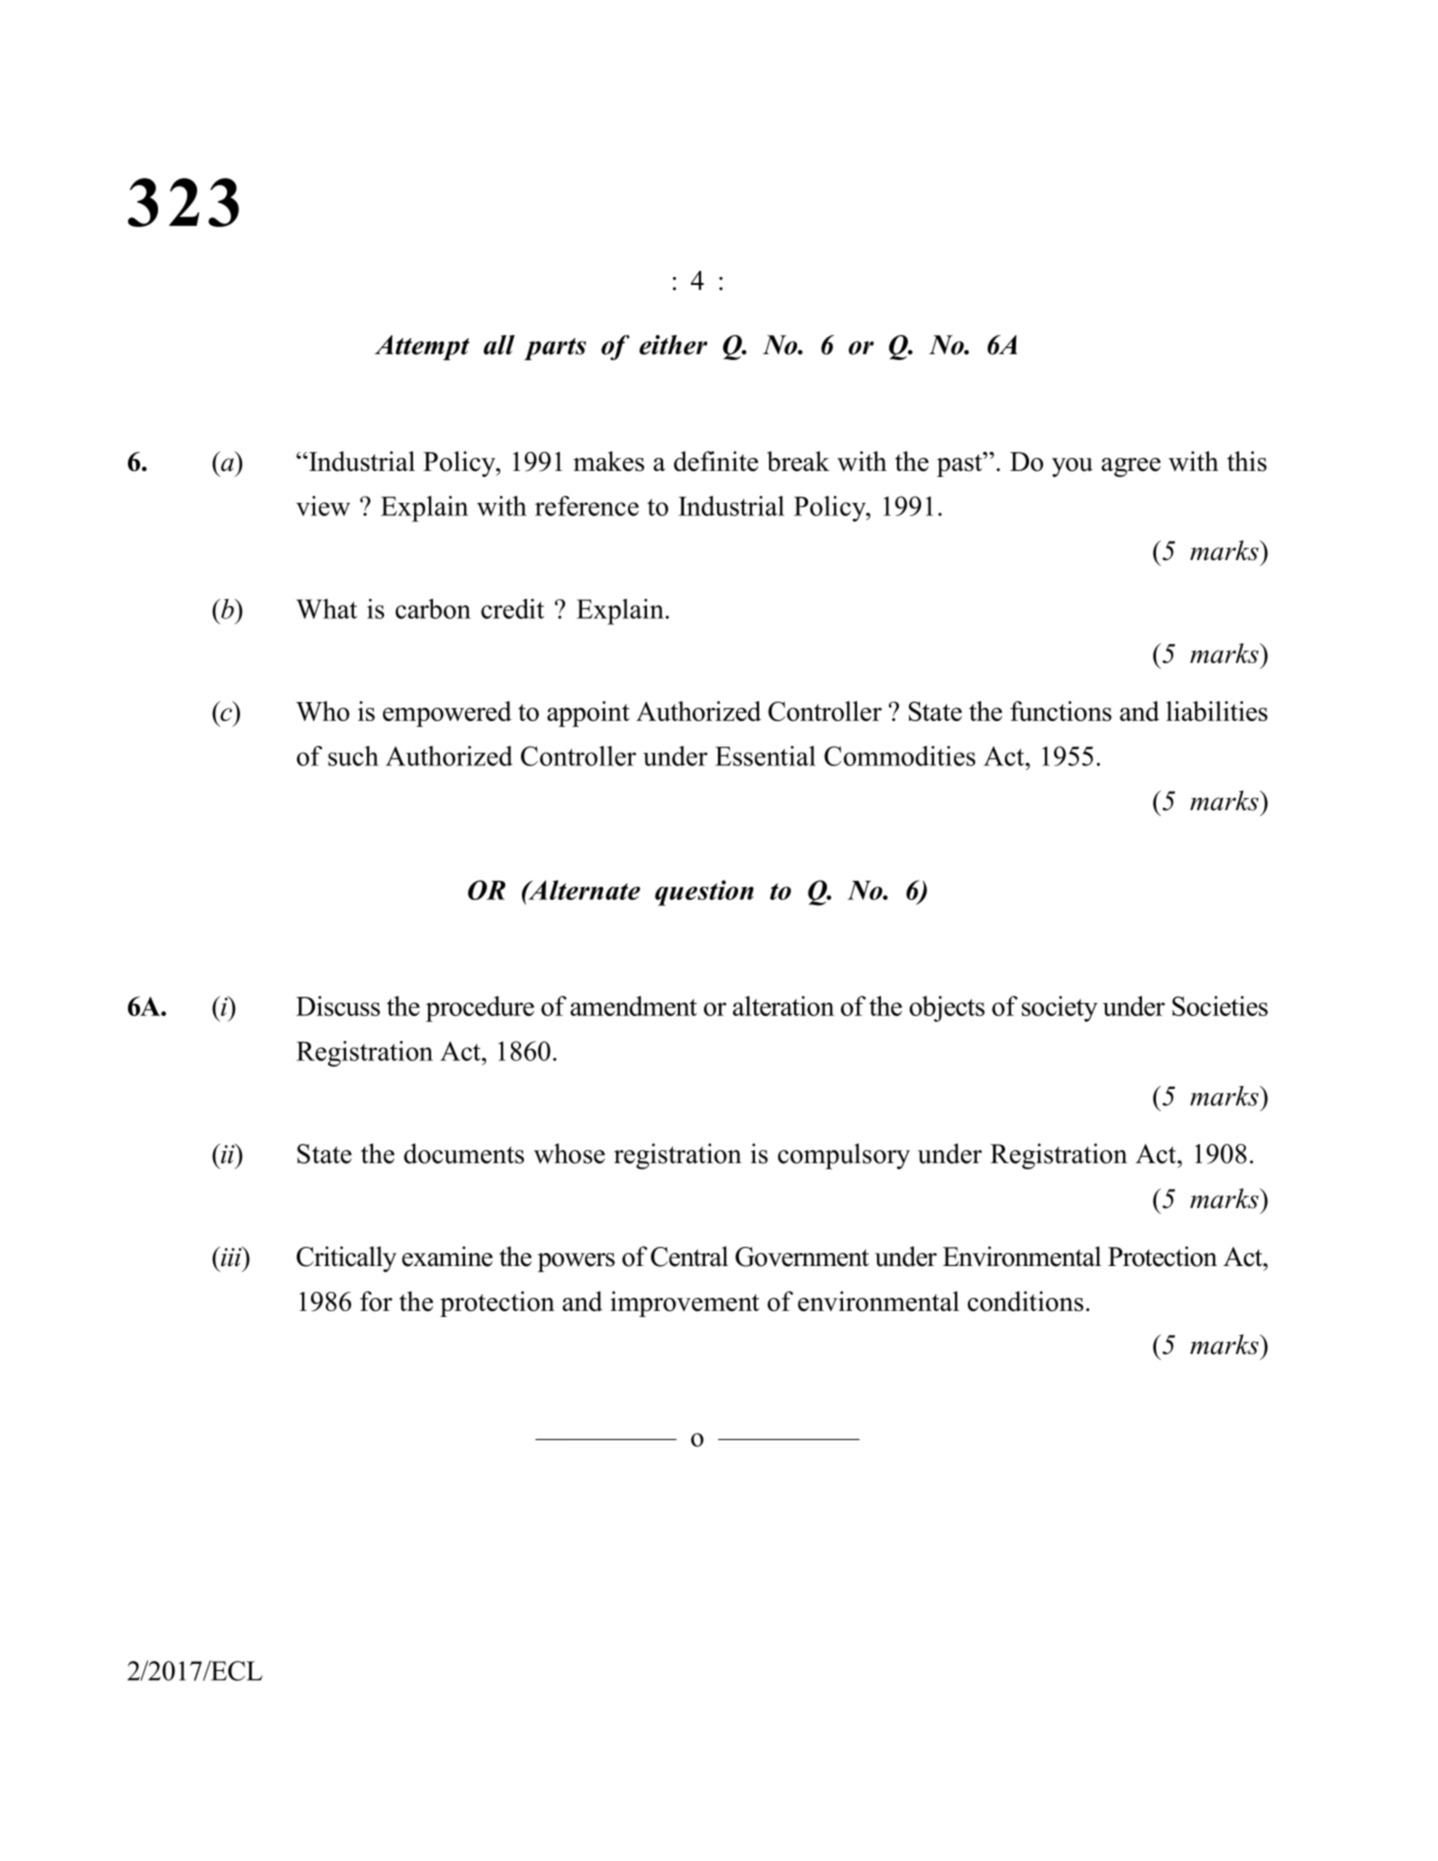 Image resolution: width=1438 pixels, height=1861 pixels. I want to click on agree, so click(1131, 467).
